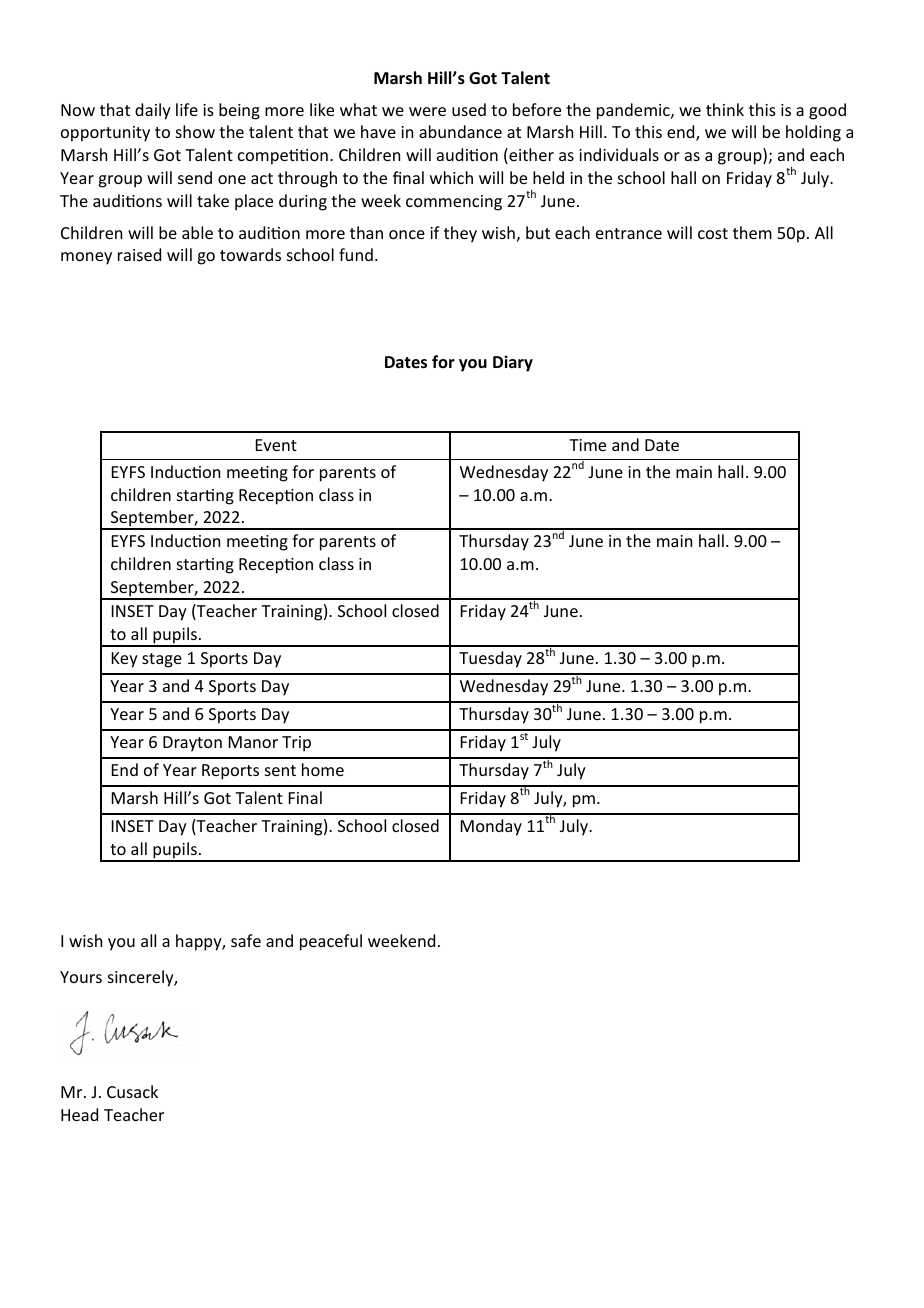 Image resolution: width=924 pixels, height=1308 pixels. What do you see at coordinates (513, 363) in the page?
I see `Diary` at bounding box center [513, 363].
